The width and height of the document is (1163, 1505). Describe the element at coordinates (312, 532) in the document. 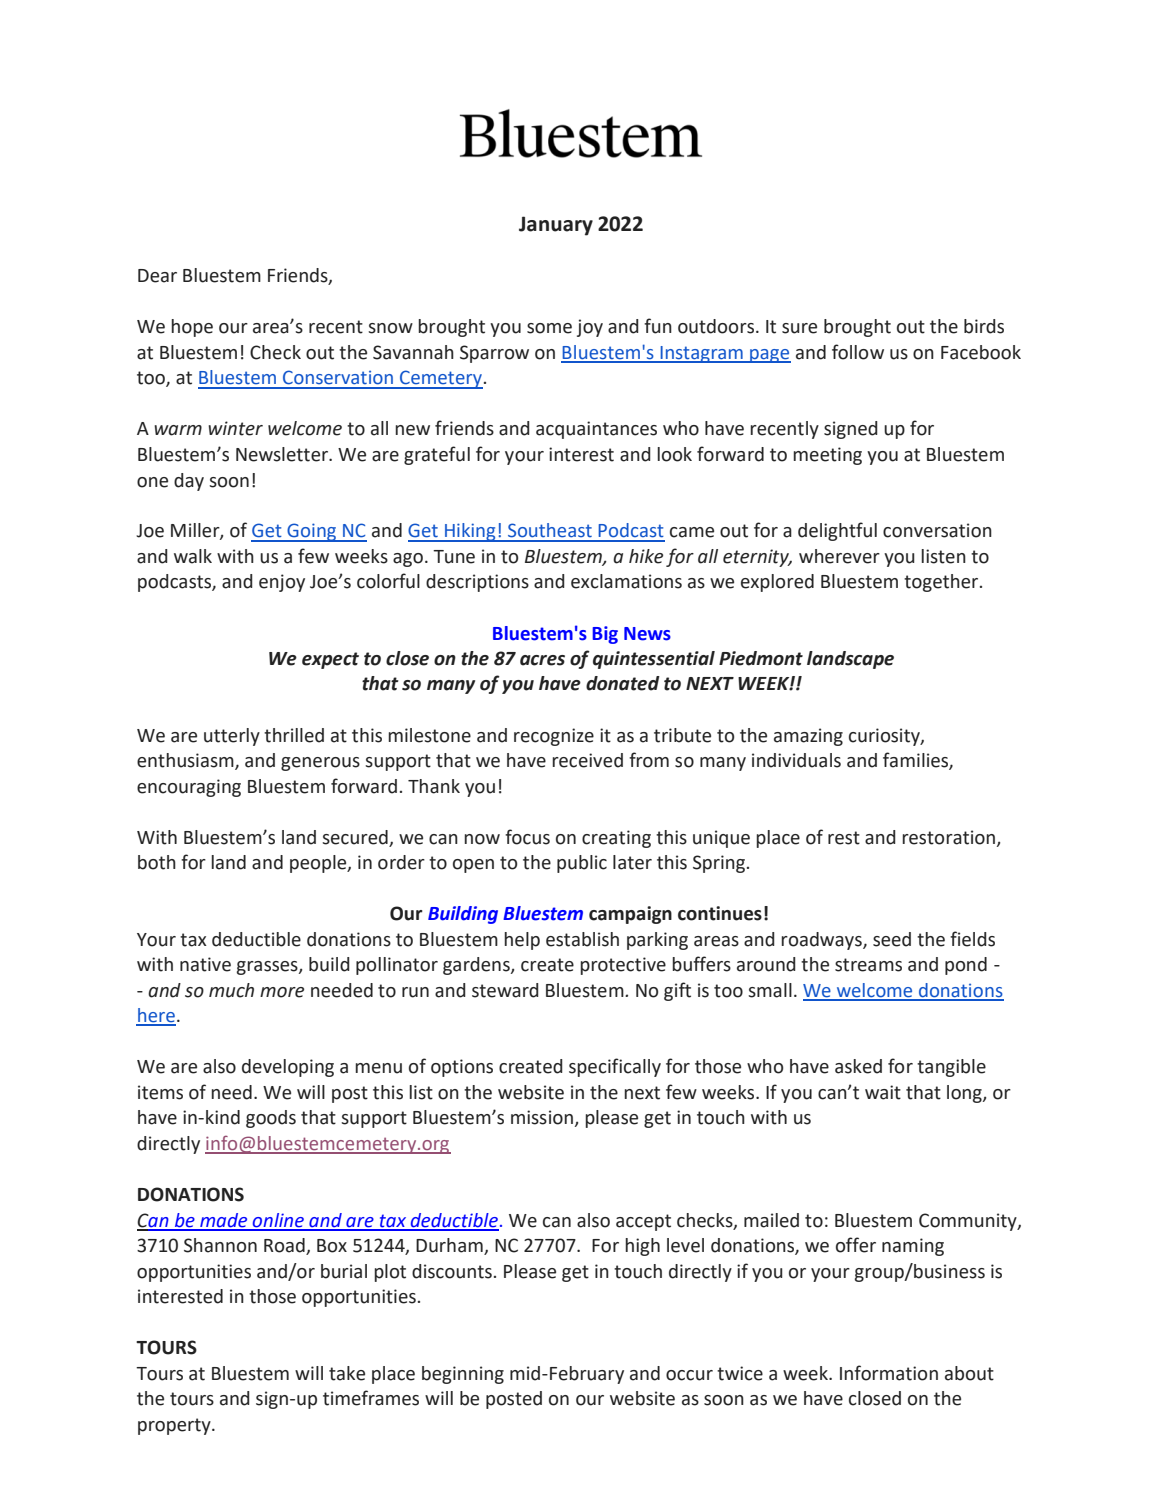

I see `Going` at that location.
